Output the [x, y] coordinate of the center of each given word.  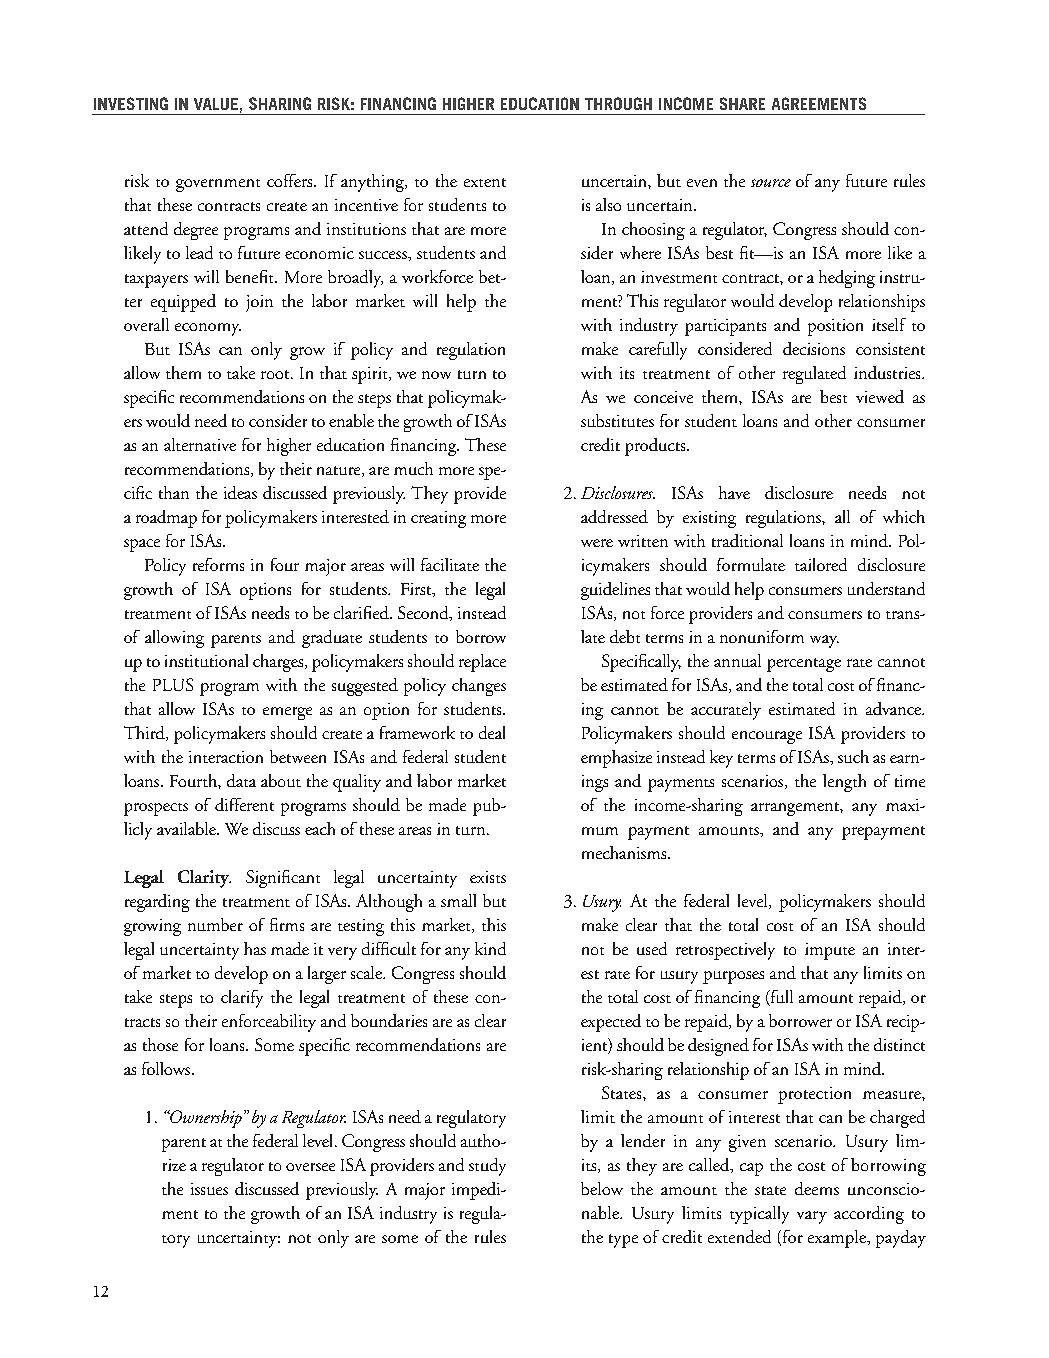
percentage [804, 665]
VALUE [216, 104]
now [436, 375]
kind [490, 948]
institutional [206, 660]
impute [830, 951]
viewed [880, 396]
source [771, 183]
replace [482, 663]
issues [209, 1189]
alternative [200, 444]
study [487, 1167]
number [215, 924]
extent [485, 182]
